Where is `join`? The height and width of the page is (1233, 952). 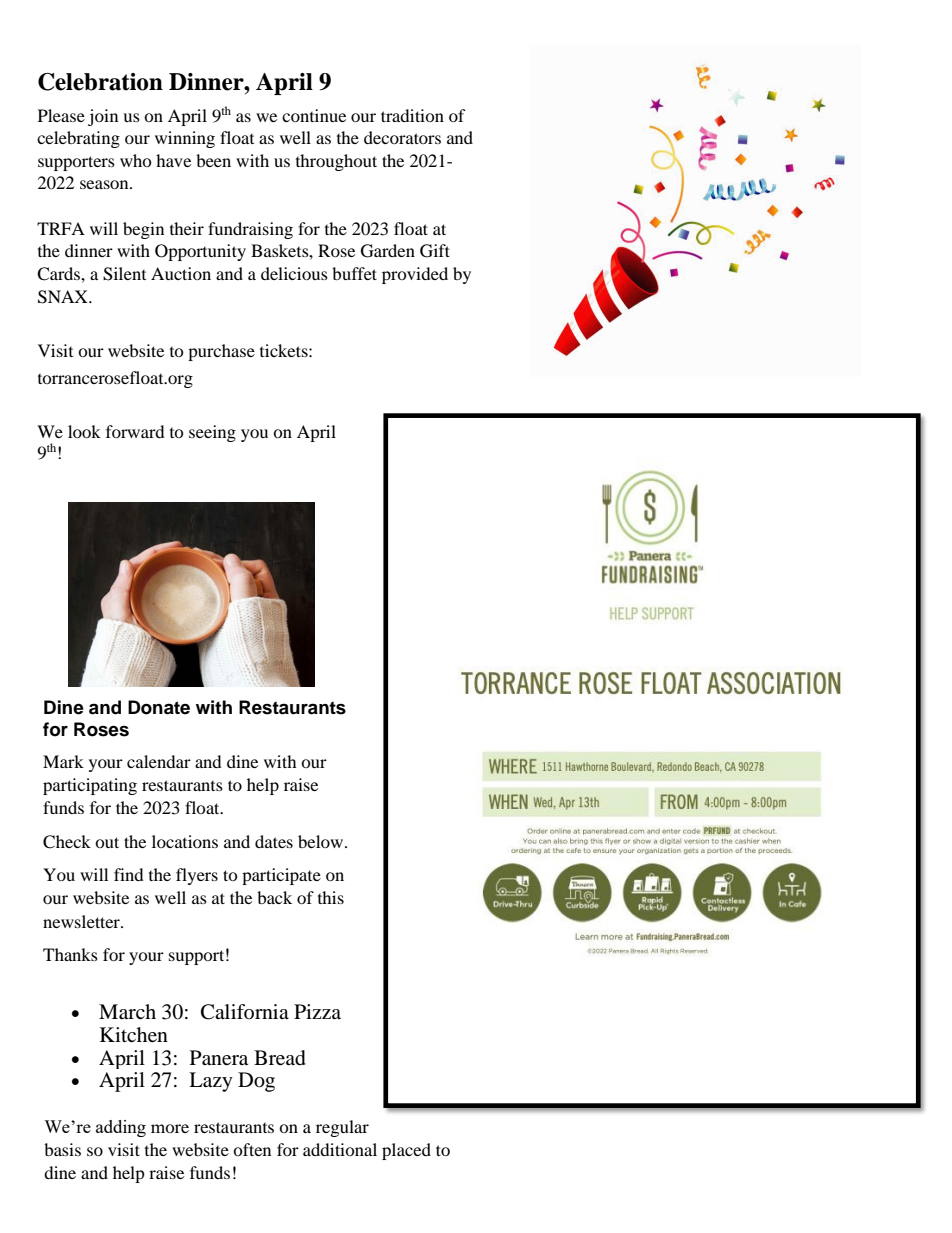
join is located at coordinates (103, 117).
